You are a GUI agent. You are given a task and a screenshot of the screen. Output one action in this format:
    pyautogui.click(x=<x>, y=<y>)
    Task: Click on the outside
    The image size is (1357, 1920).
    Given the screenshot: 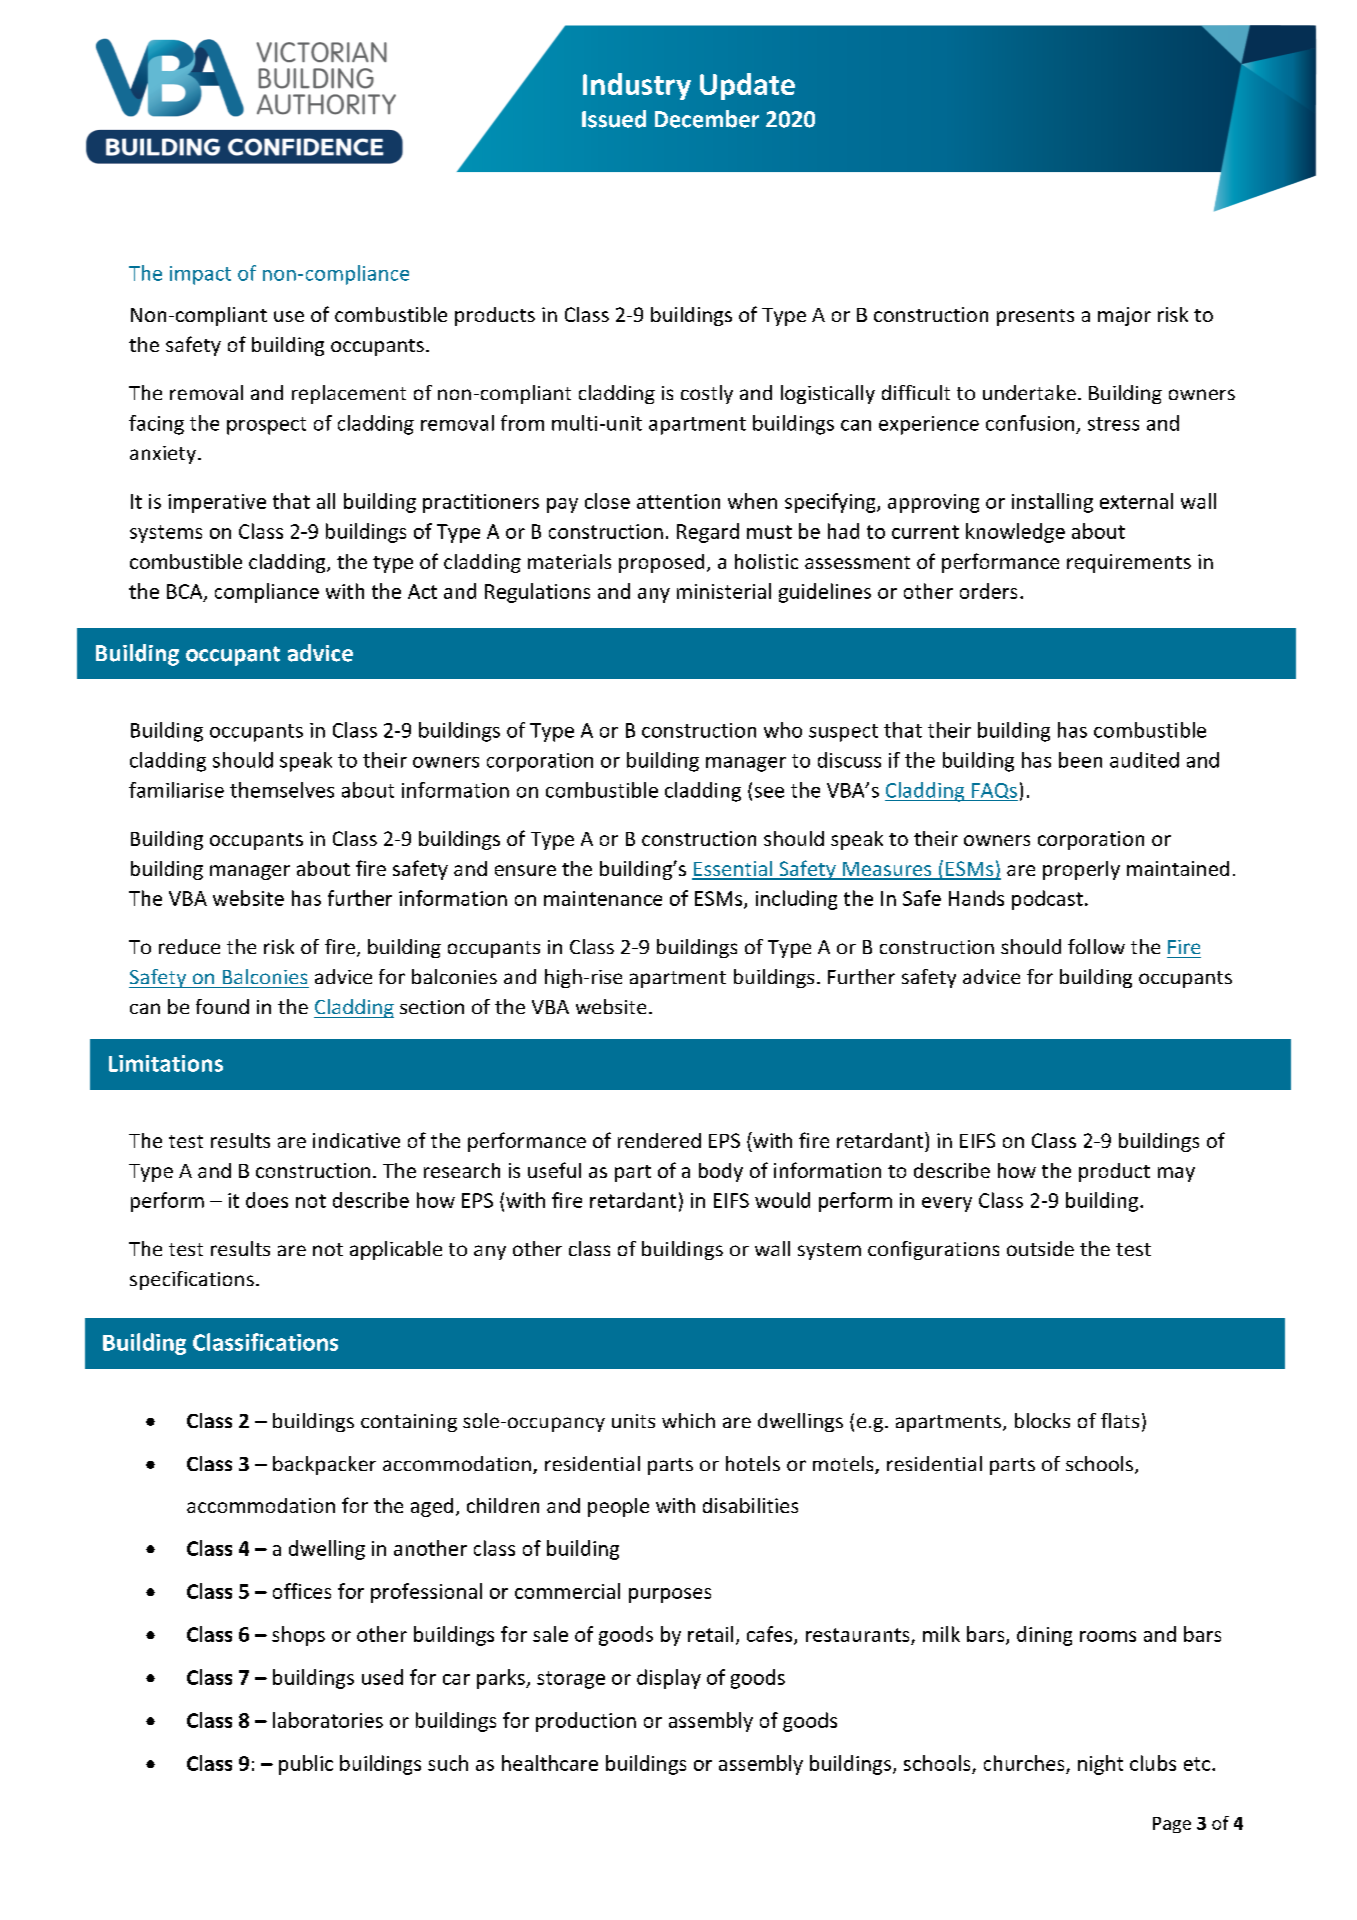 What is the action you would take?
    pyautogui.click(x=1040, y=1248)
